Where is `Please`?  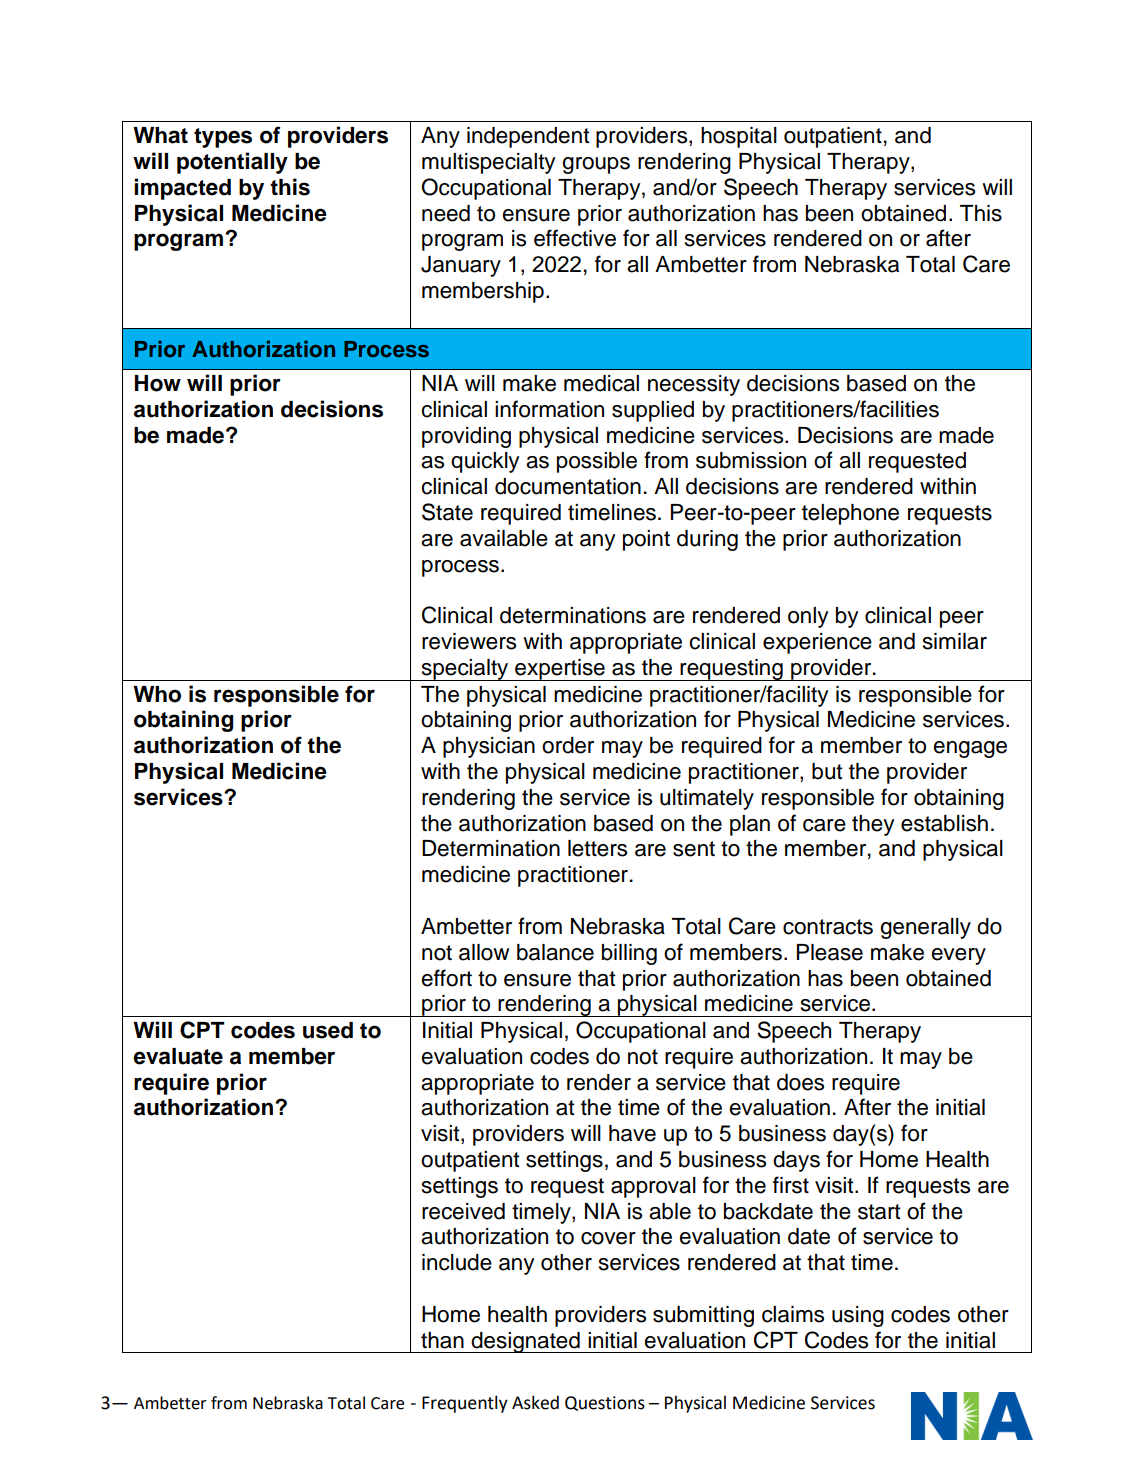
Please is located at coordinates (829, 952).
